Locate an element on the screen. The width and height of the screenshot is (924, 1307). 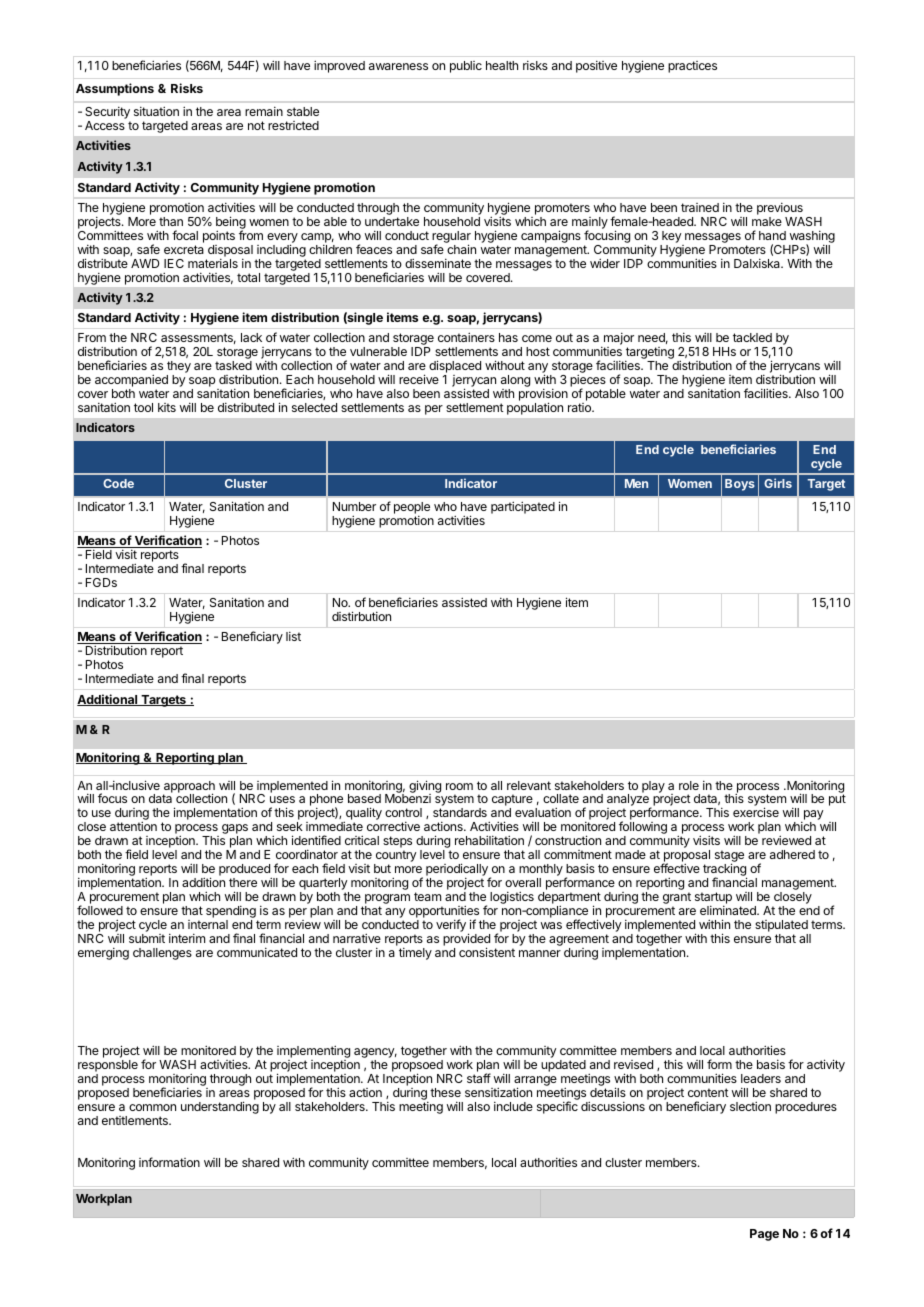
room is located at coordinates (459, 786).
